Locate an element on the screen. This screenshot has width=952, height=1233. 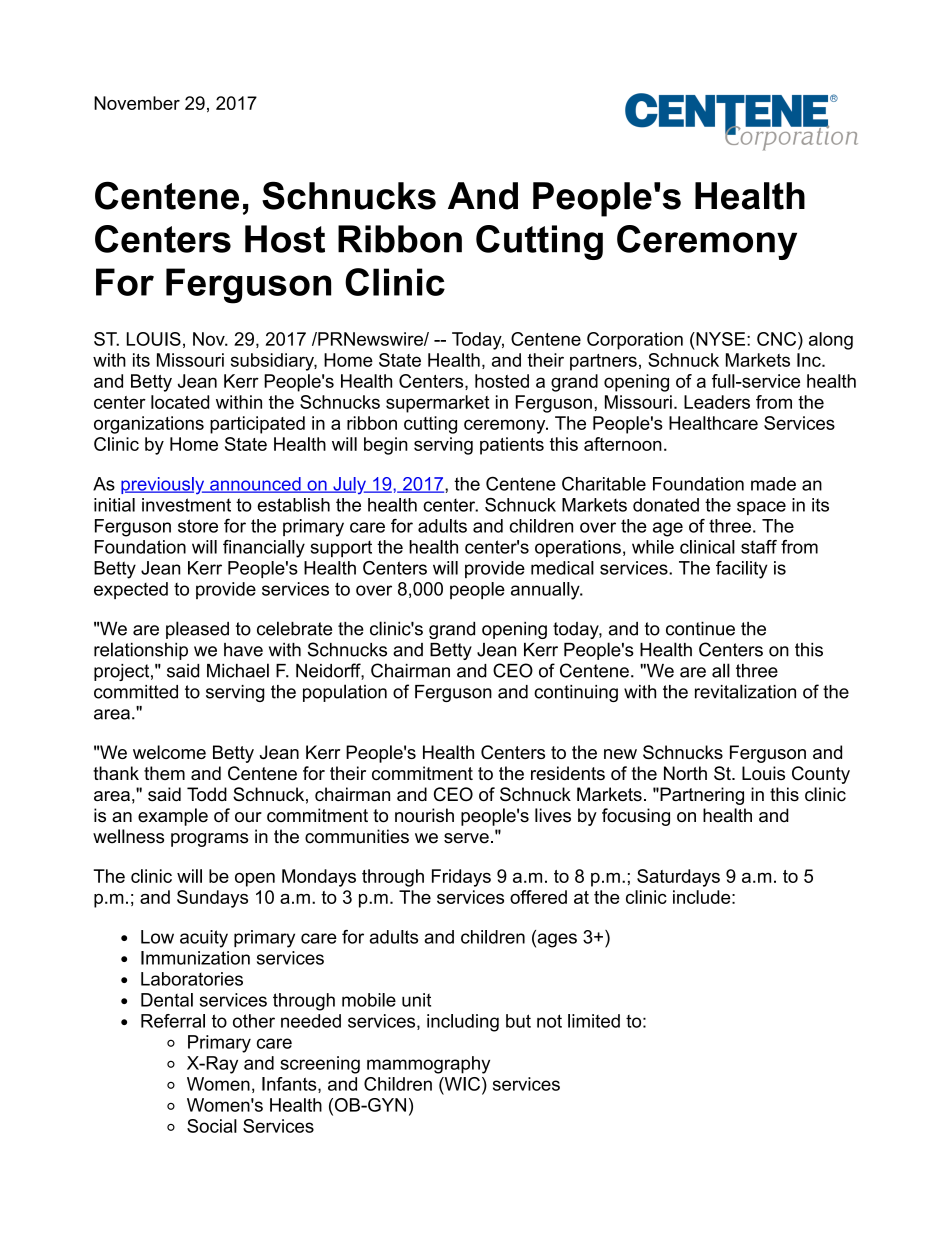
supermarket is located at coordinates (437, 404).
